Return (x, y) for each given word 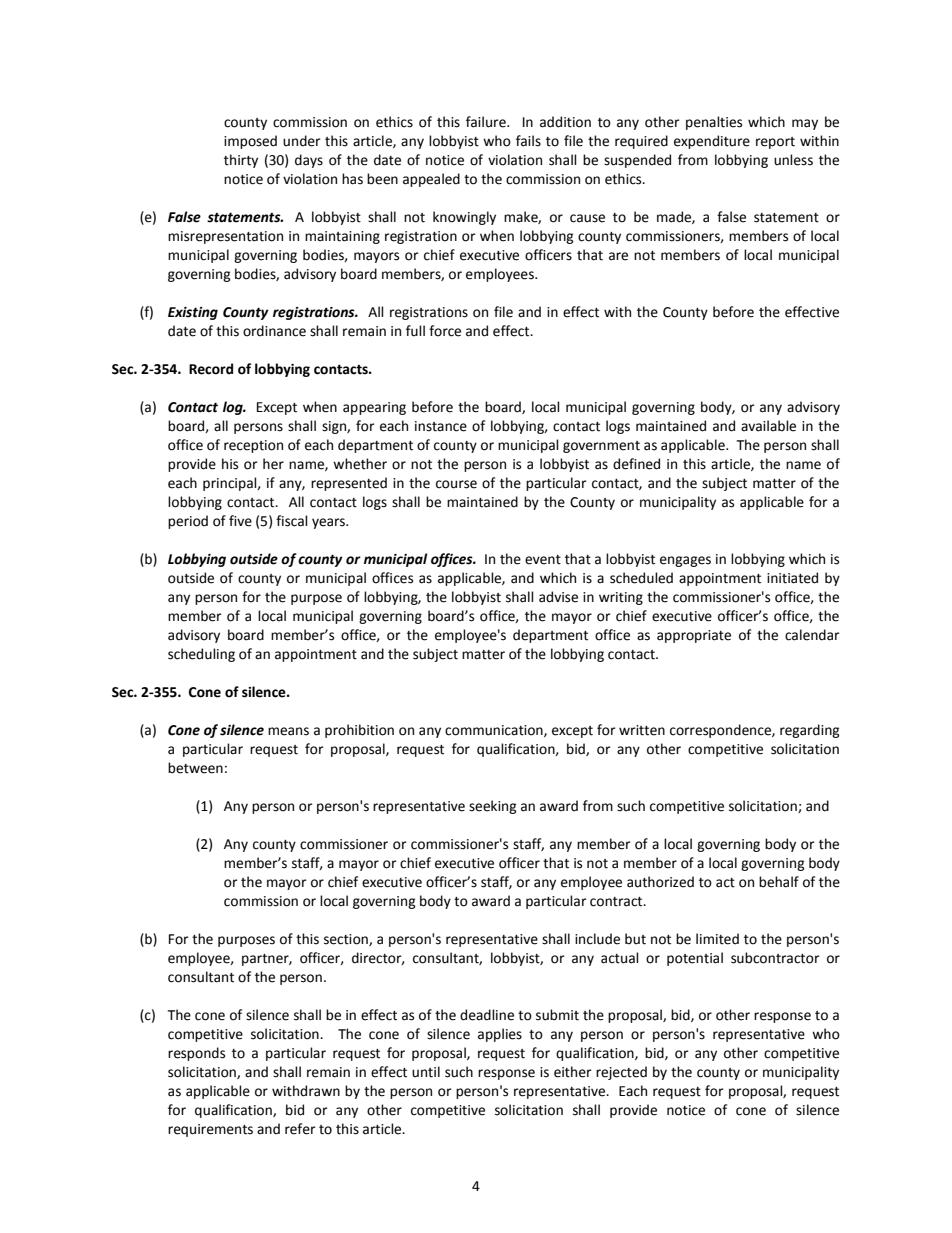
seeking (493, 807)
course (456, 484)
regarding (810, 731)
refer (300, 1129)
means (288, 731)
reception (253, 446)
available (768, 426)
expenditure (712, 142)
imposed (250, 142)
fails (528, 141)
